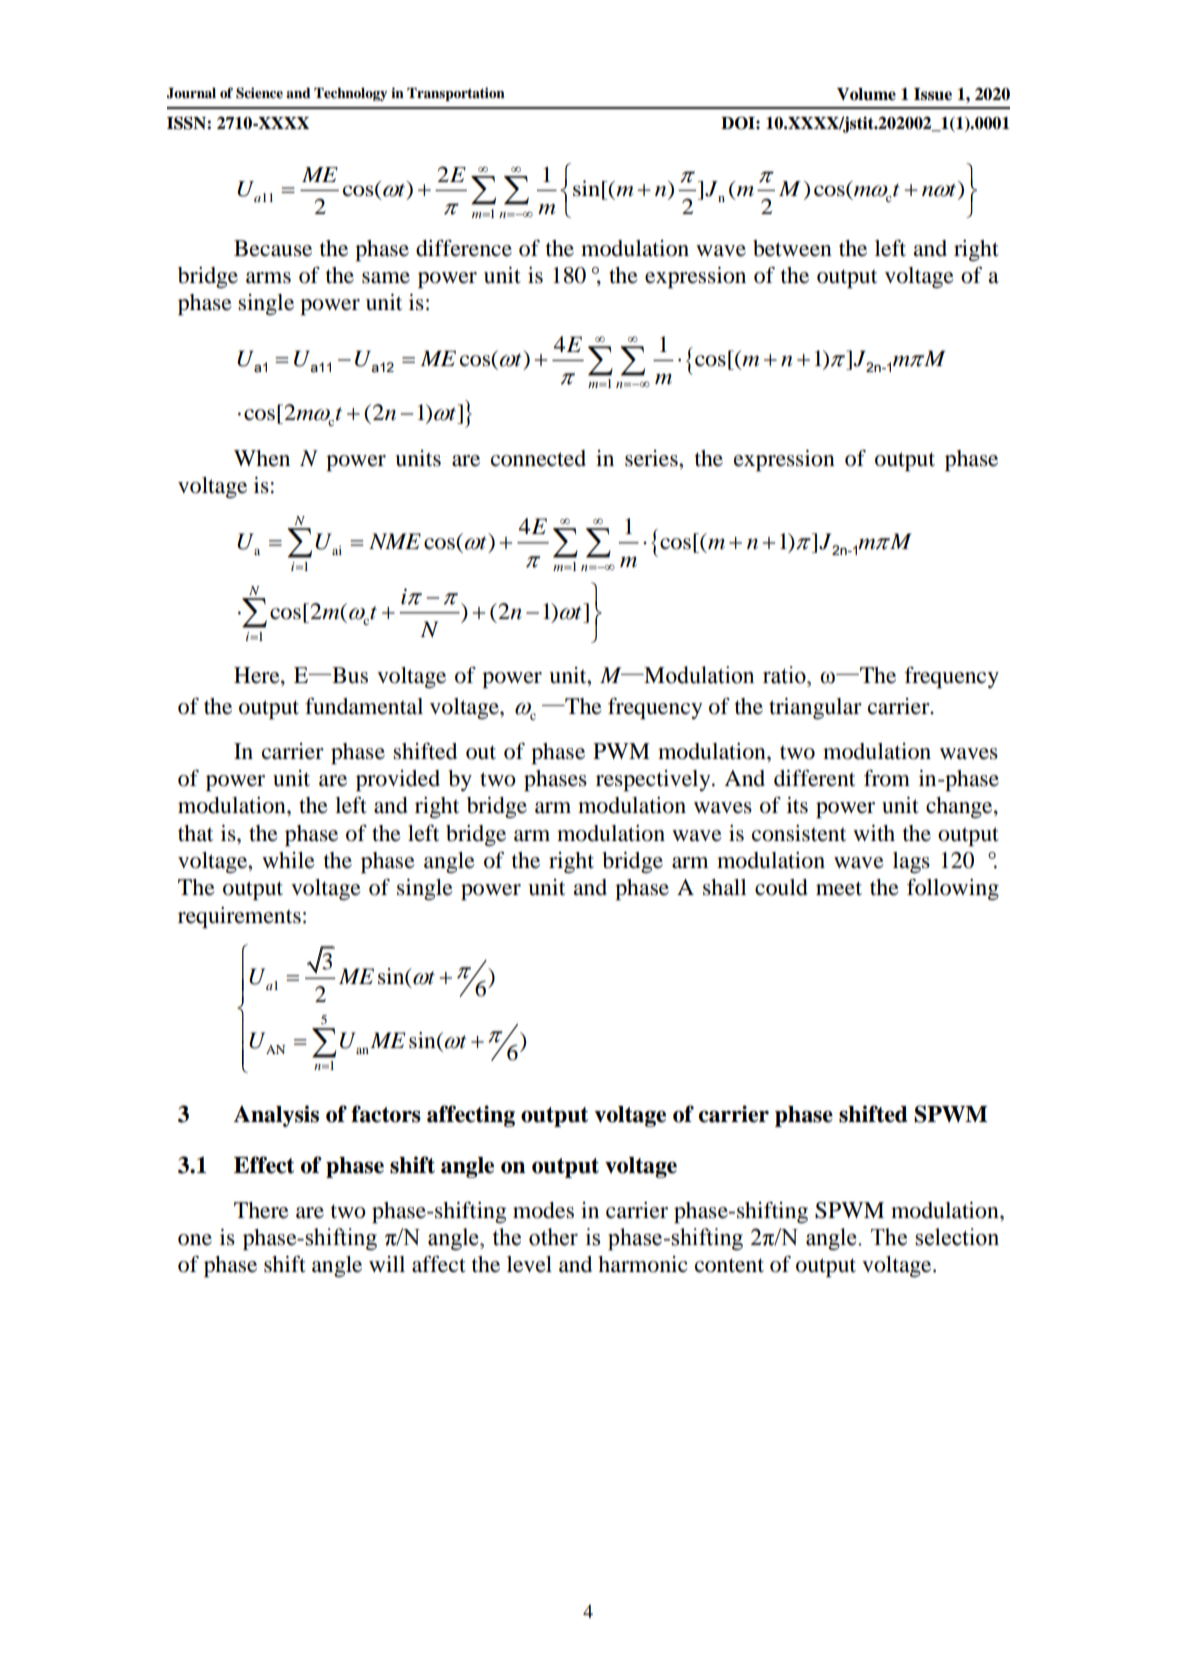  I want to click on Volume, so click(866, 94).
